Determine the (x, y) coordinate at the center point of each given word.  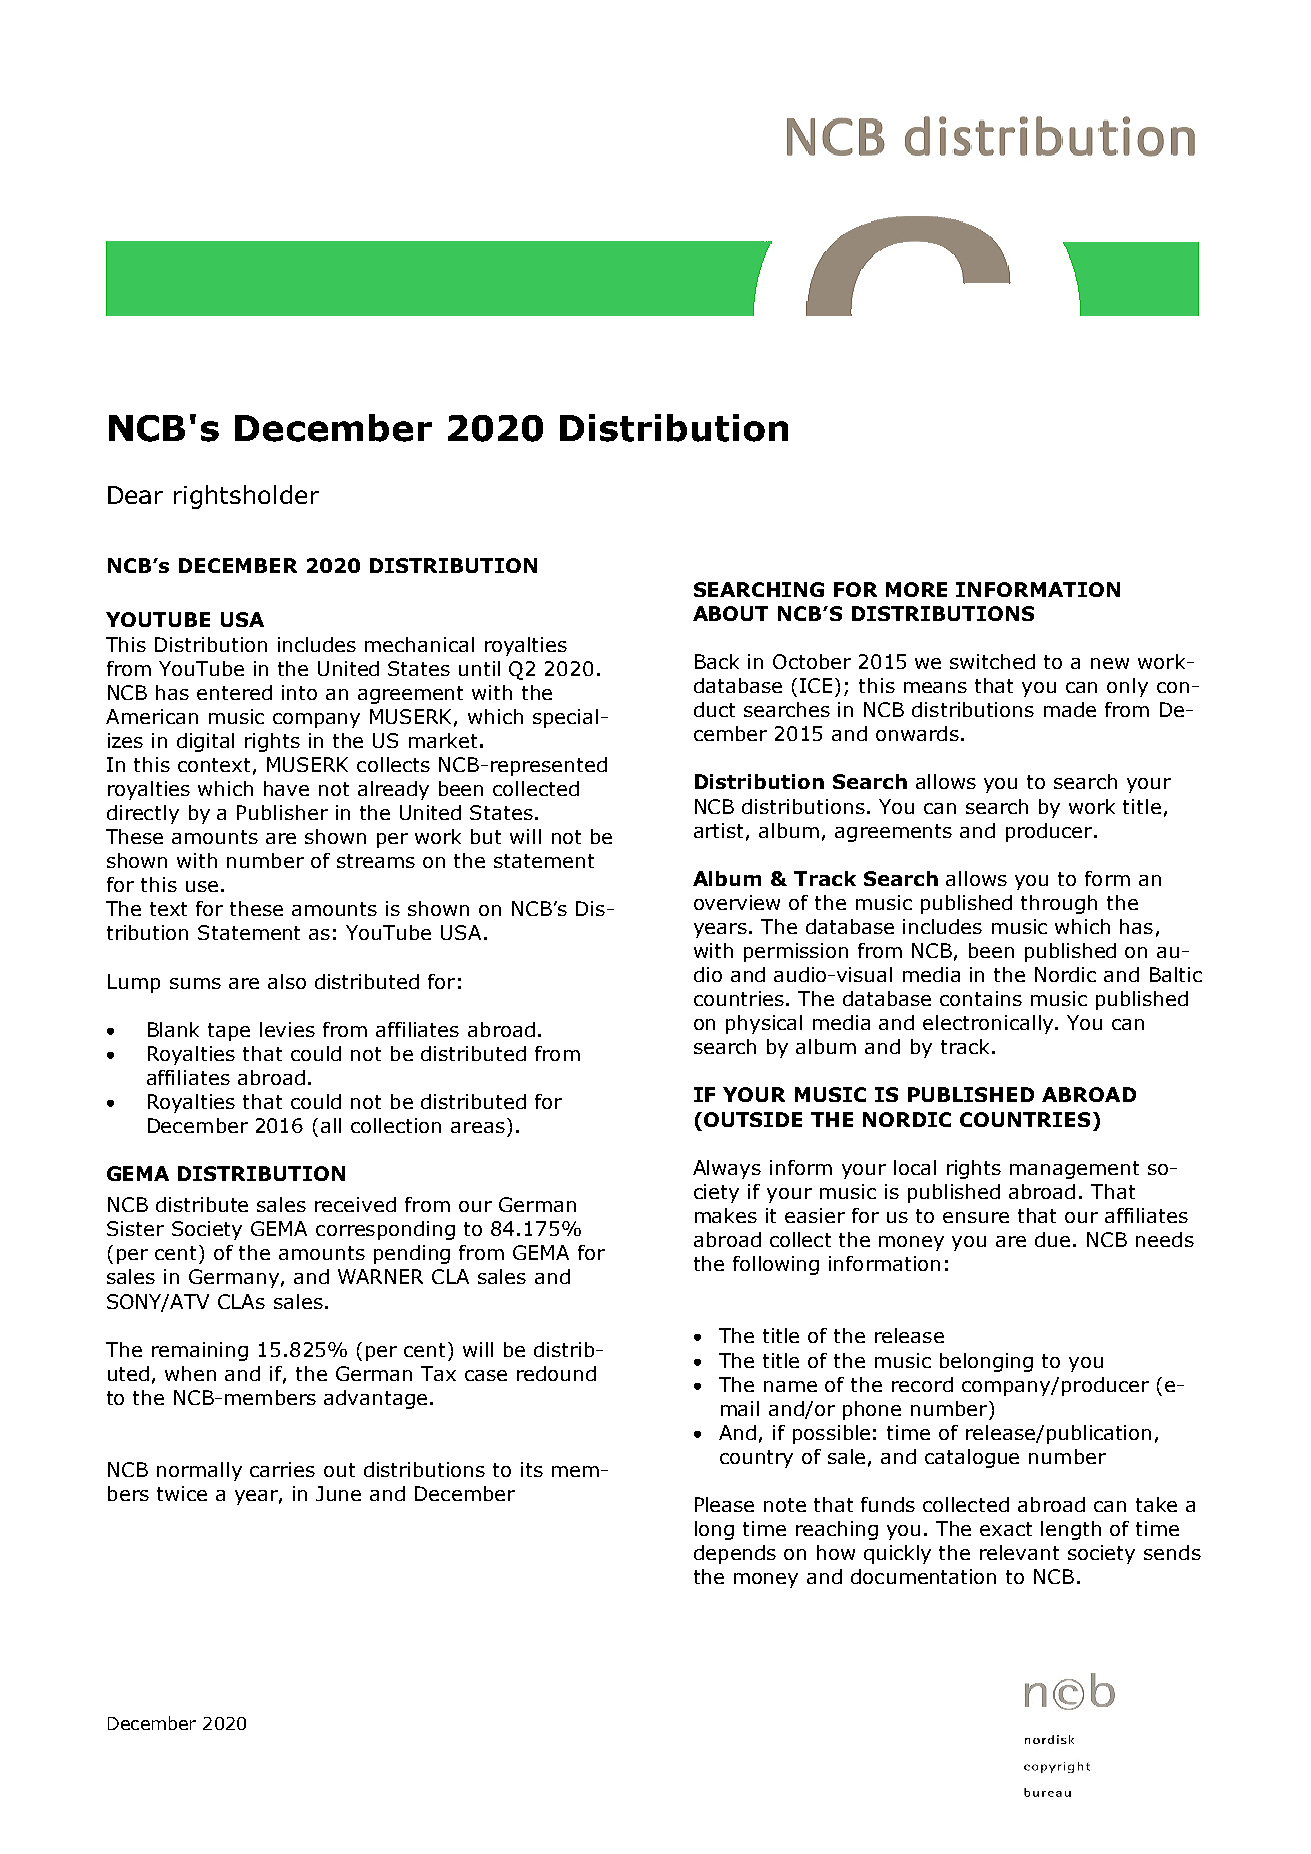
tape (229, 1032)
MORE (916, 589)
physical (764, 1024)
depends (735, 1554)
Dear (135, 495)
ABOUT (730, 613)
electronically (989, 1024)
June (338, 1493)
